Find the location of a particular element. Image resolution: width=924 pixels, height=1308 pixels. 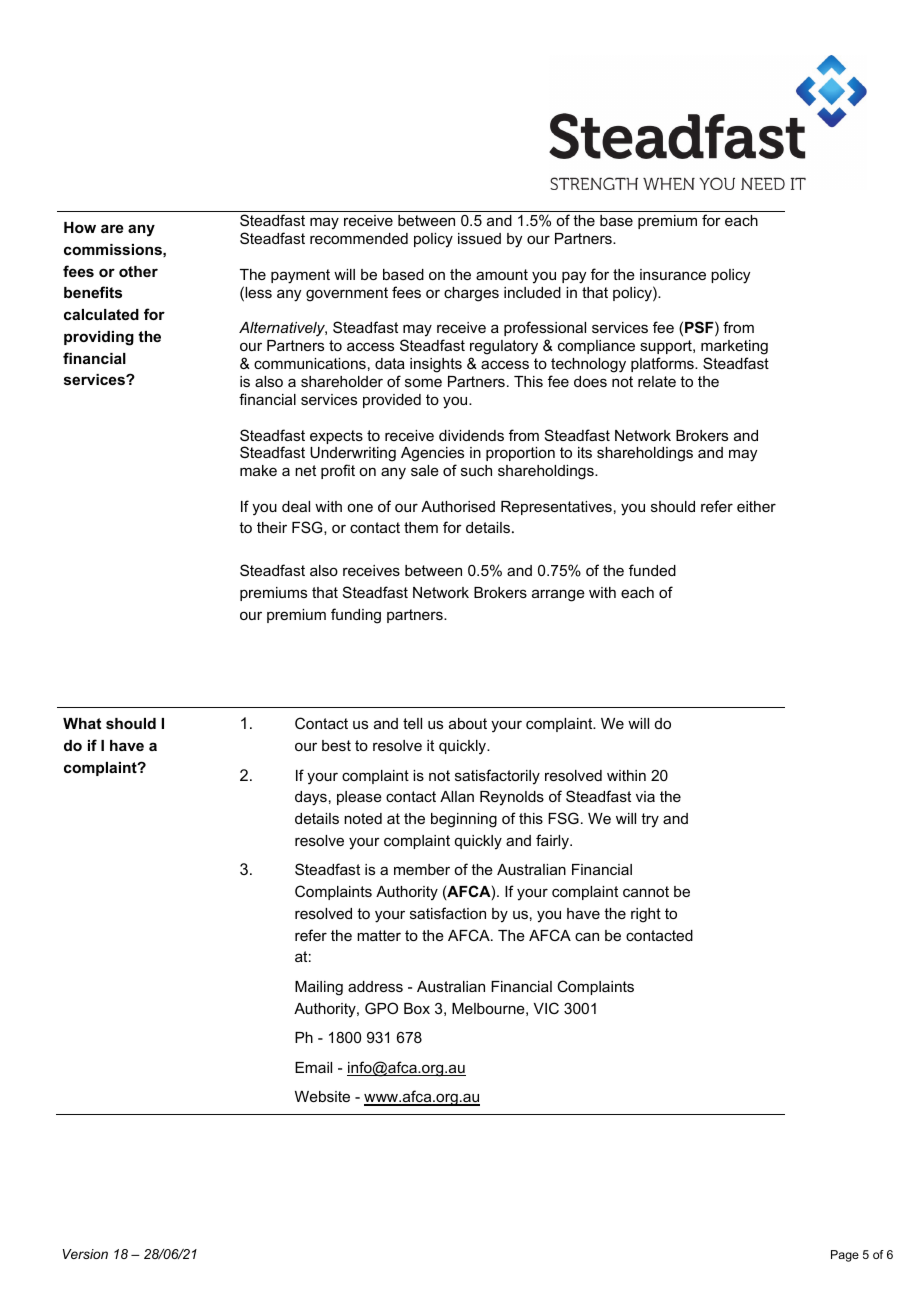

make is located at coordinates (258, 470).
